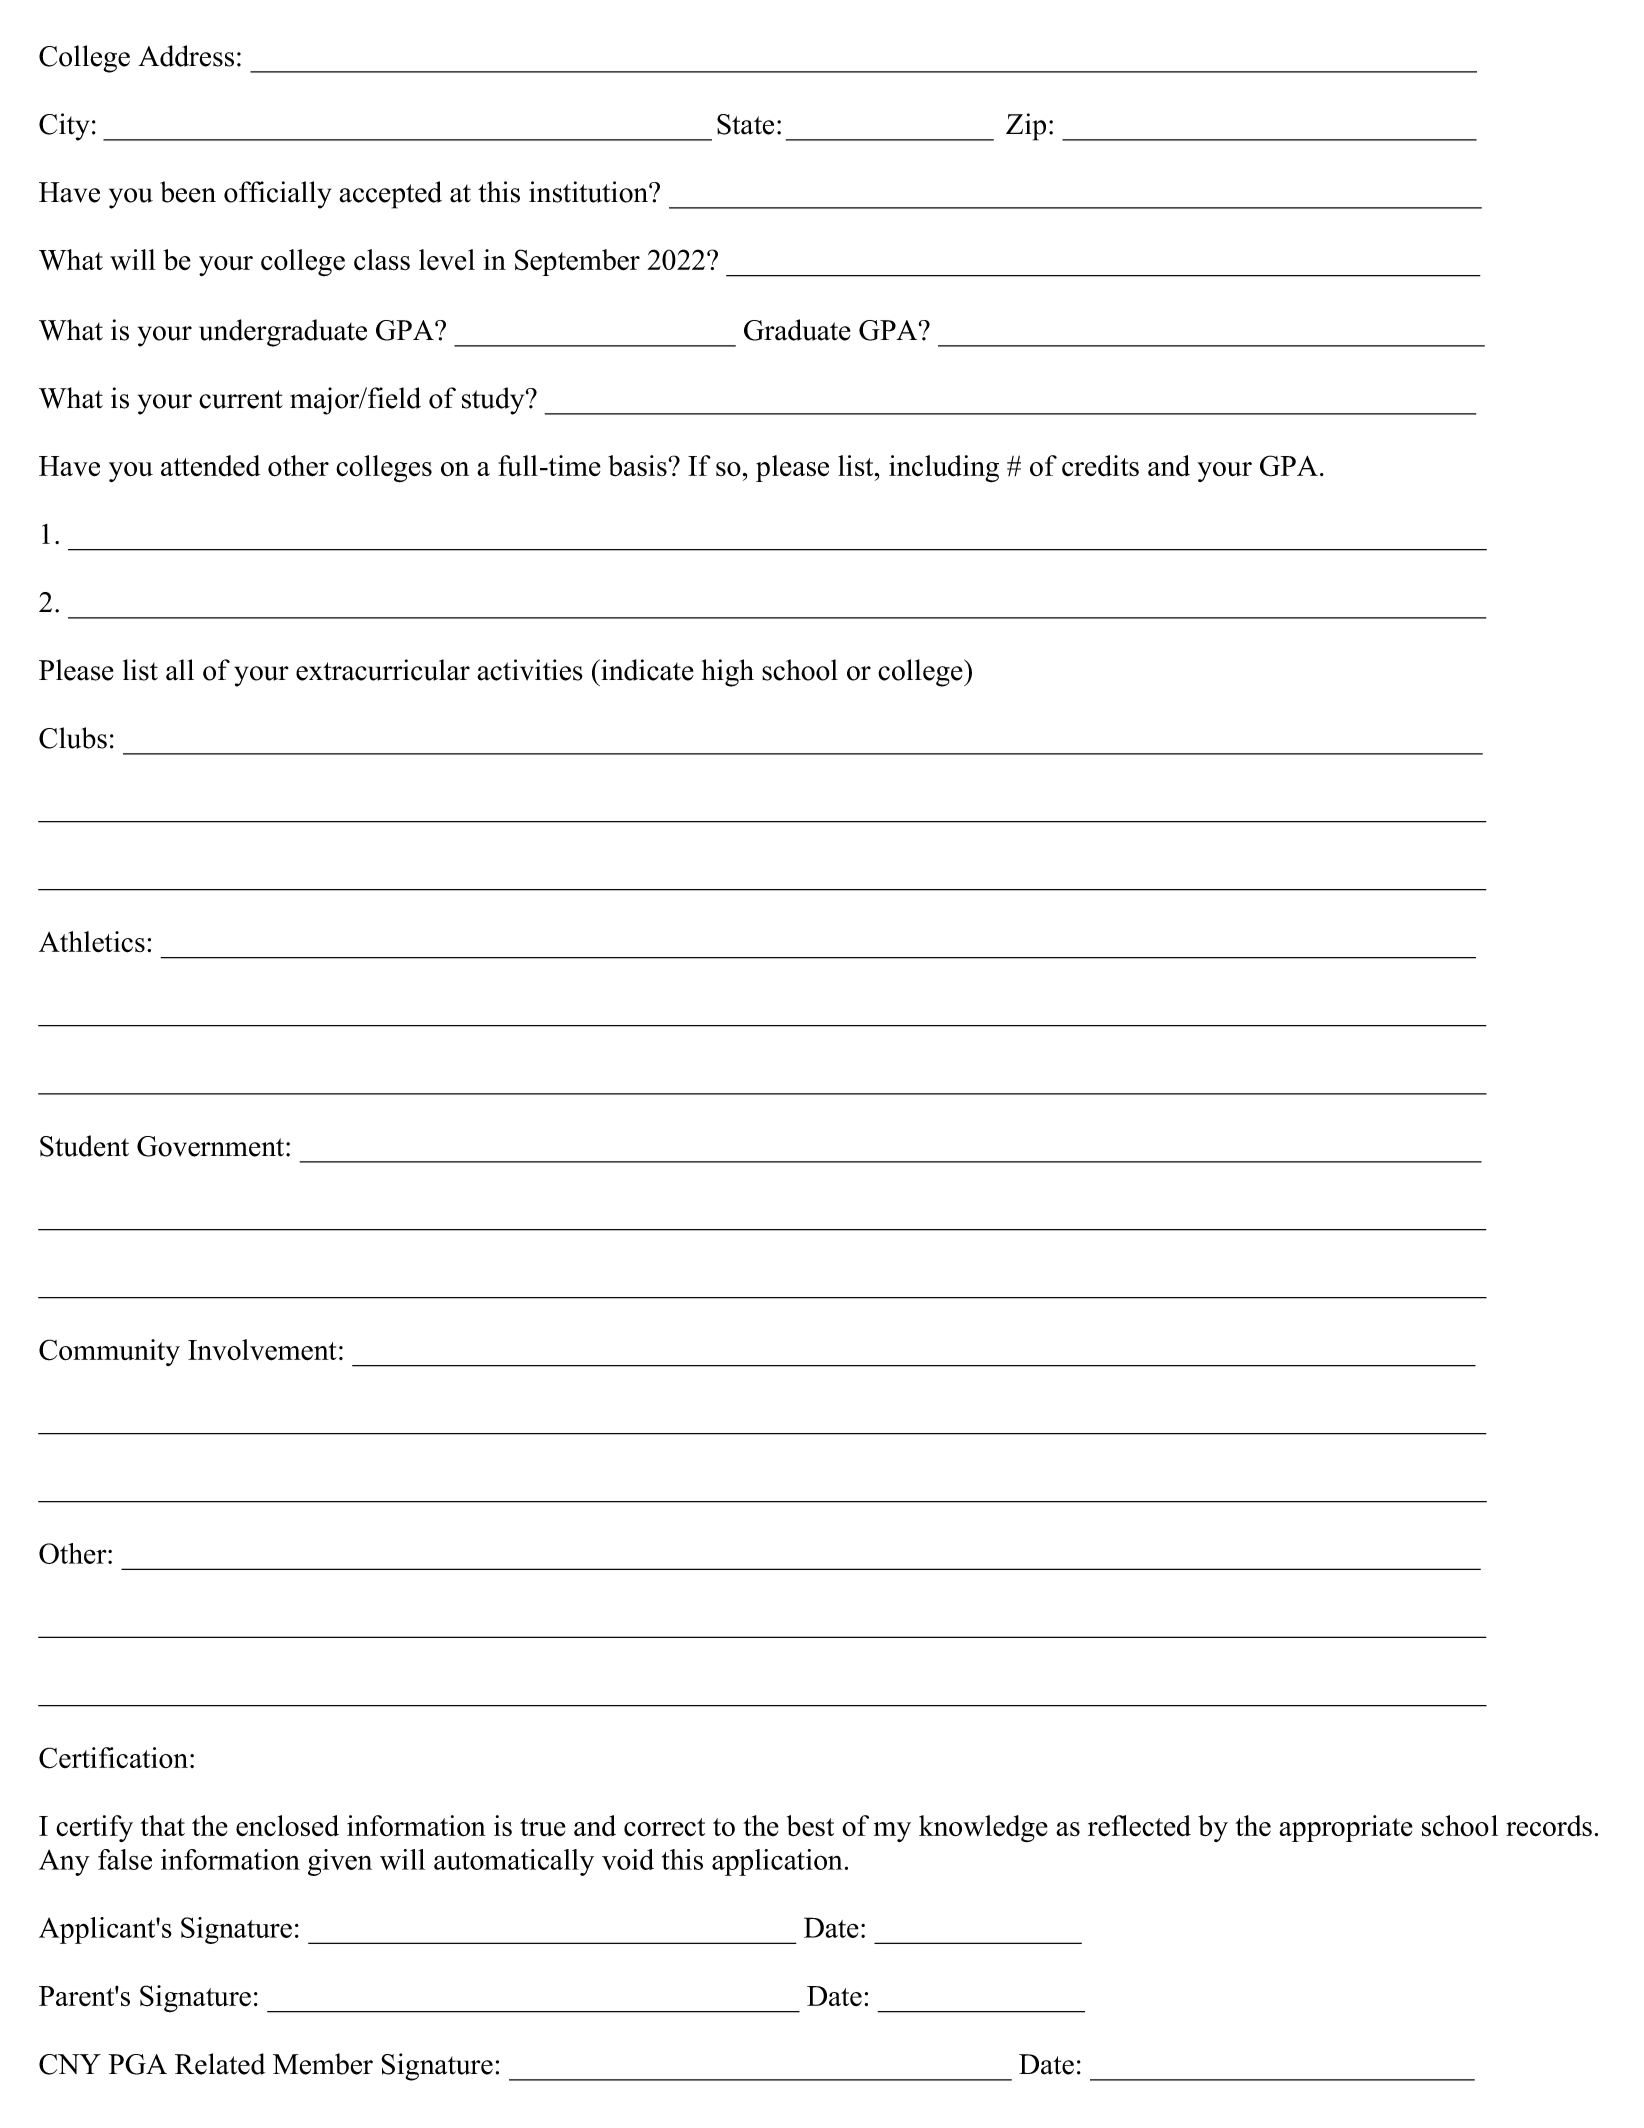  Describe the element at coordinates (1549, 1826) in the screenshot. I see `records` at that location.
